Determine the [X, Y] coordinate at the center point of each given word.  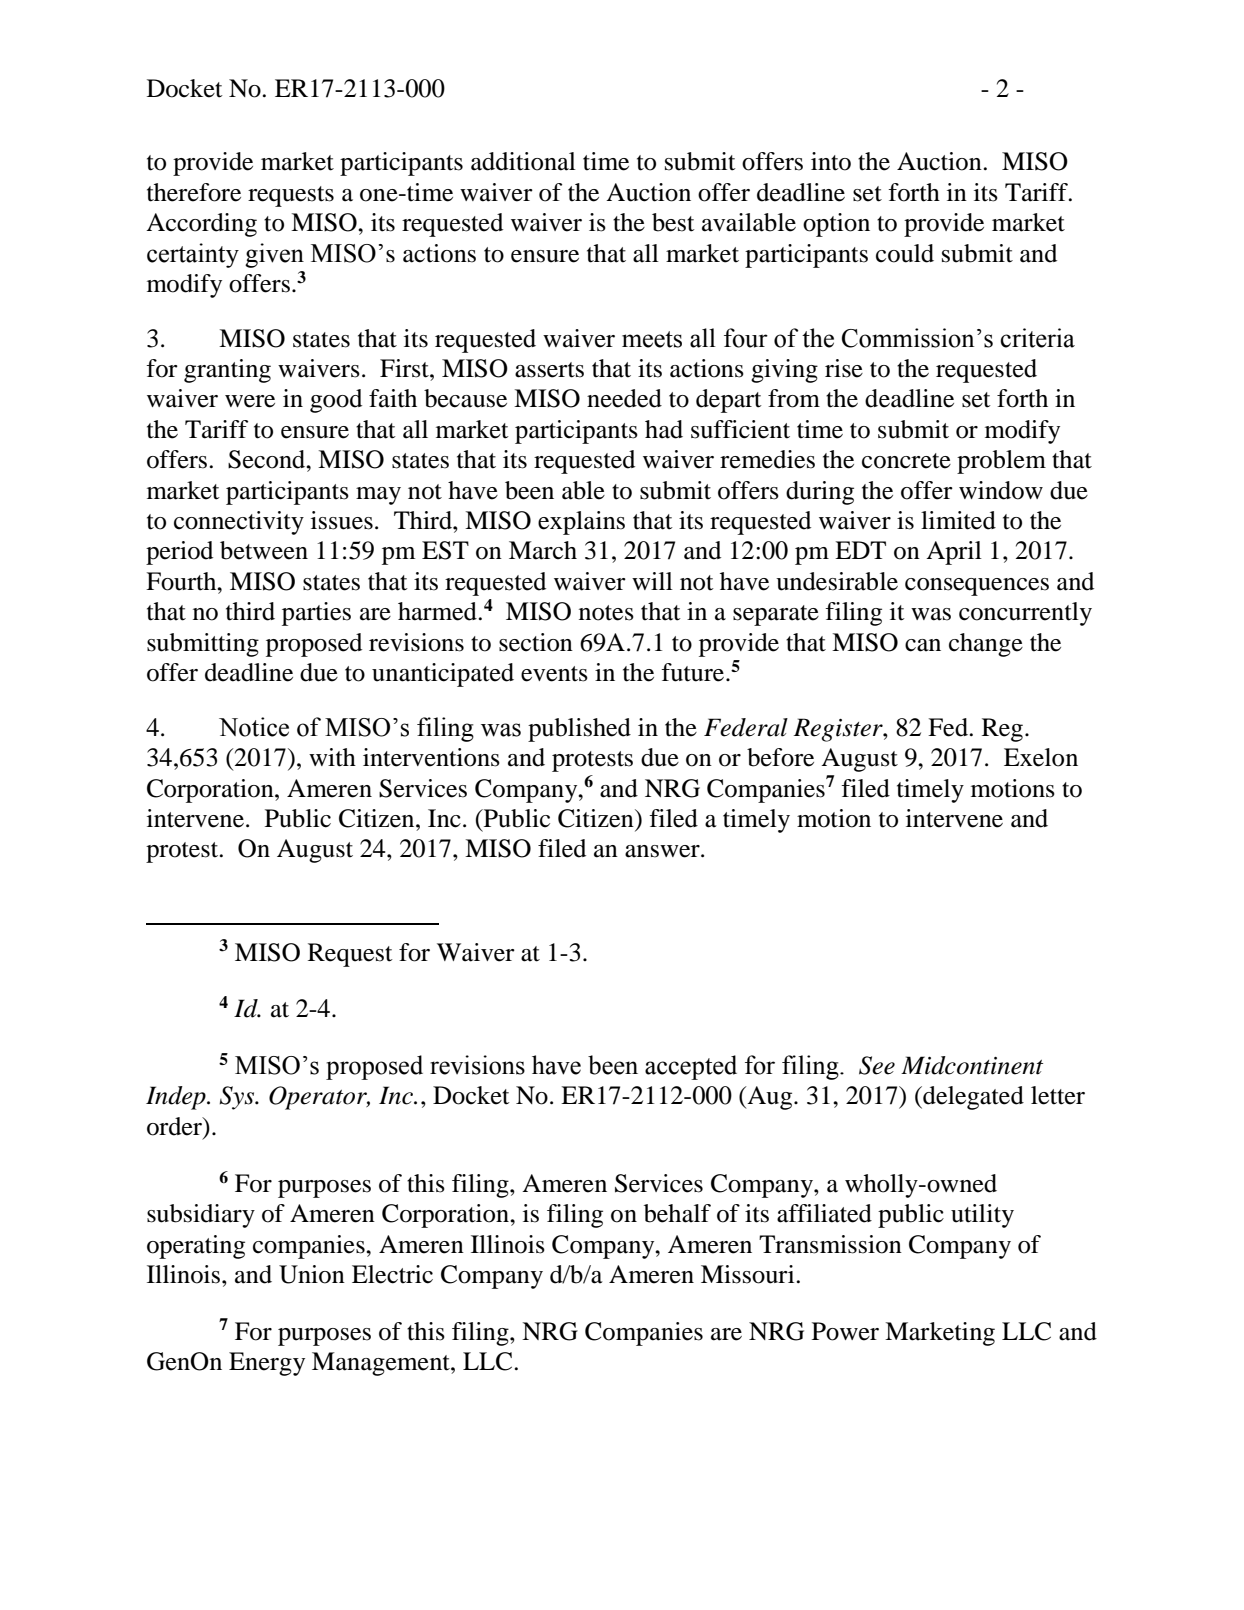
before [780, 757]
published [579, 730]
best [673, 222]
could [905, 253]
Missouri [749, 1274]
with [332, 757]
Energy [267, 1364]
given [274, 255]
